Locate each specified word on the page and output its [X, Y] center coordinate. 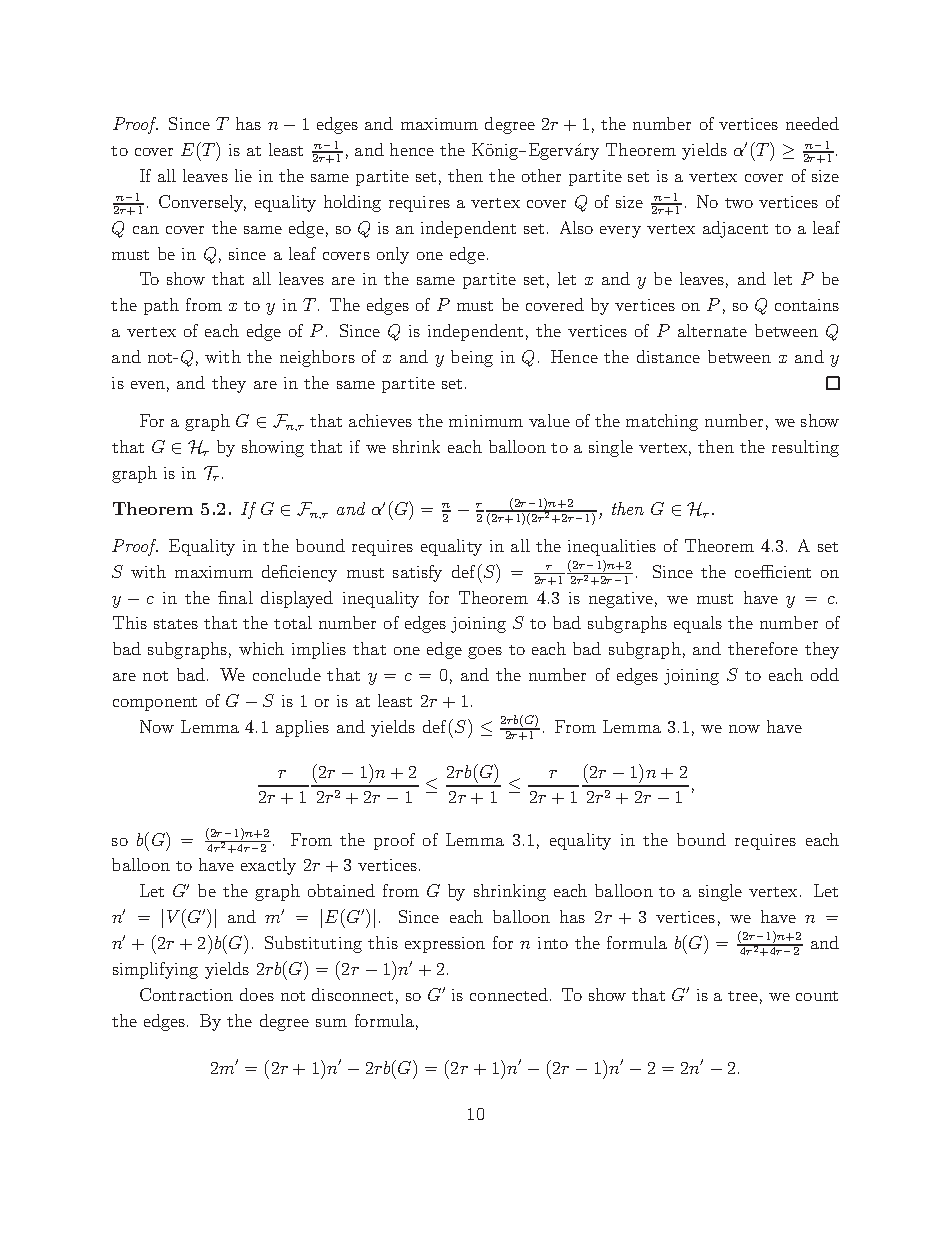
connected [509, 994]
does [257, 994]
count [817, 996]
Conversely [202, 203]
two [739, 203]
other [541, 175]
